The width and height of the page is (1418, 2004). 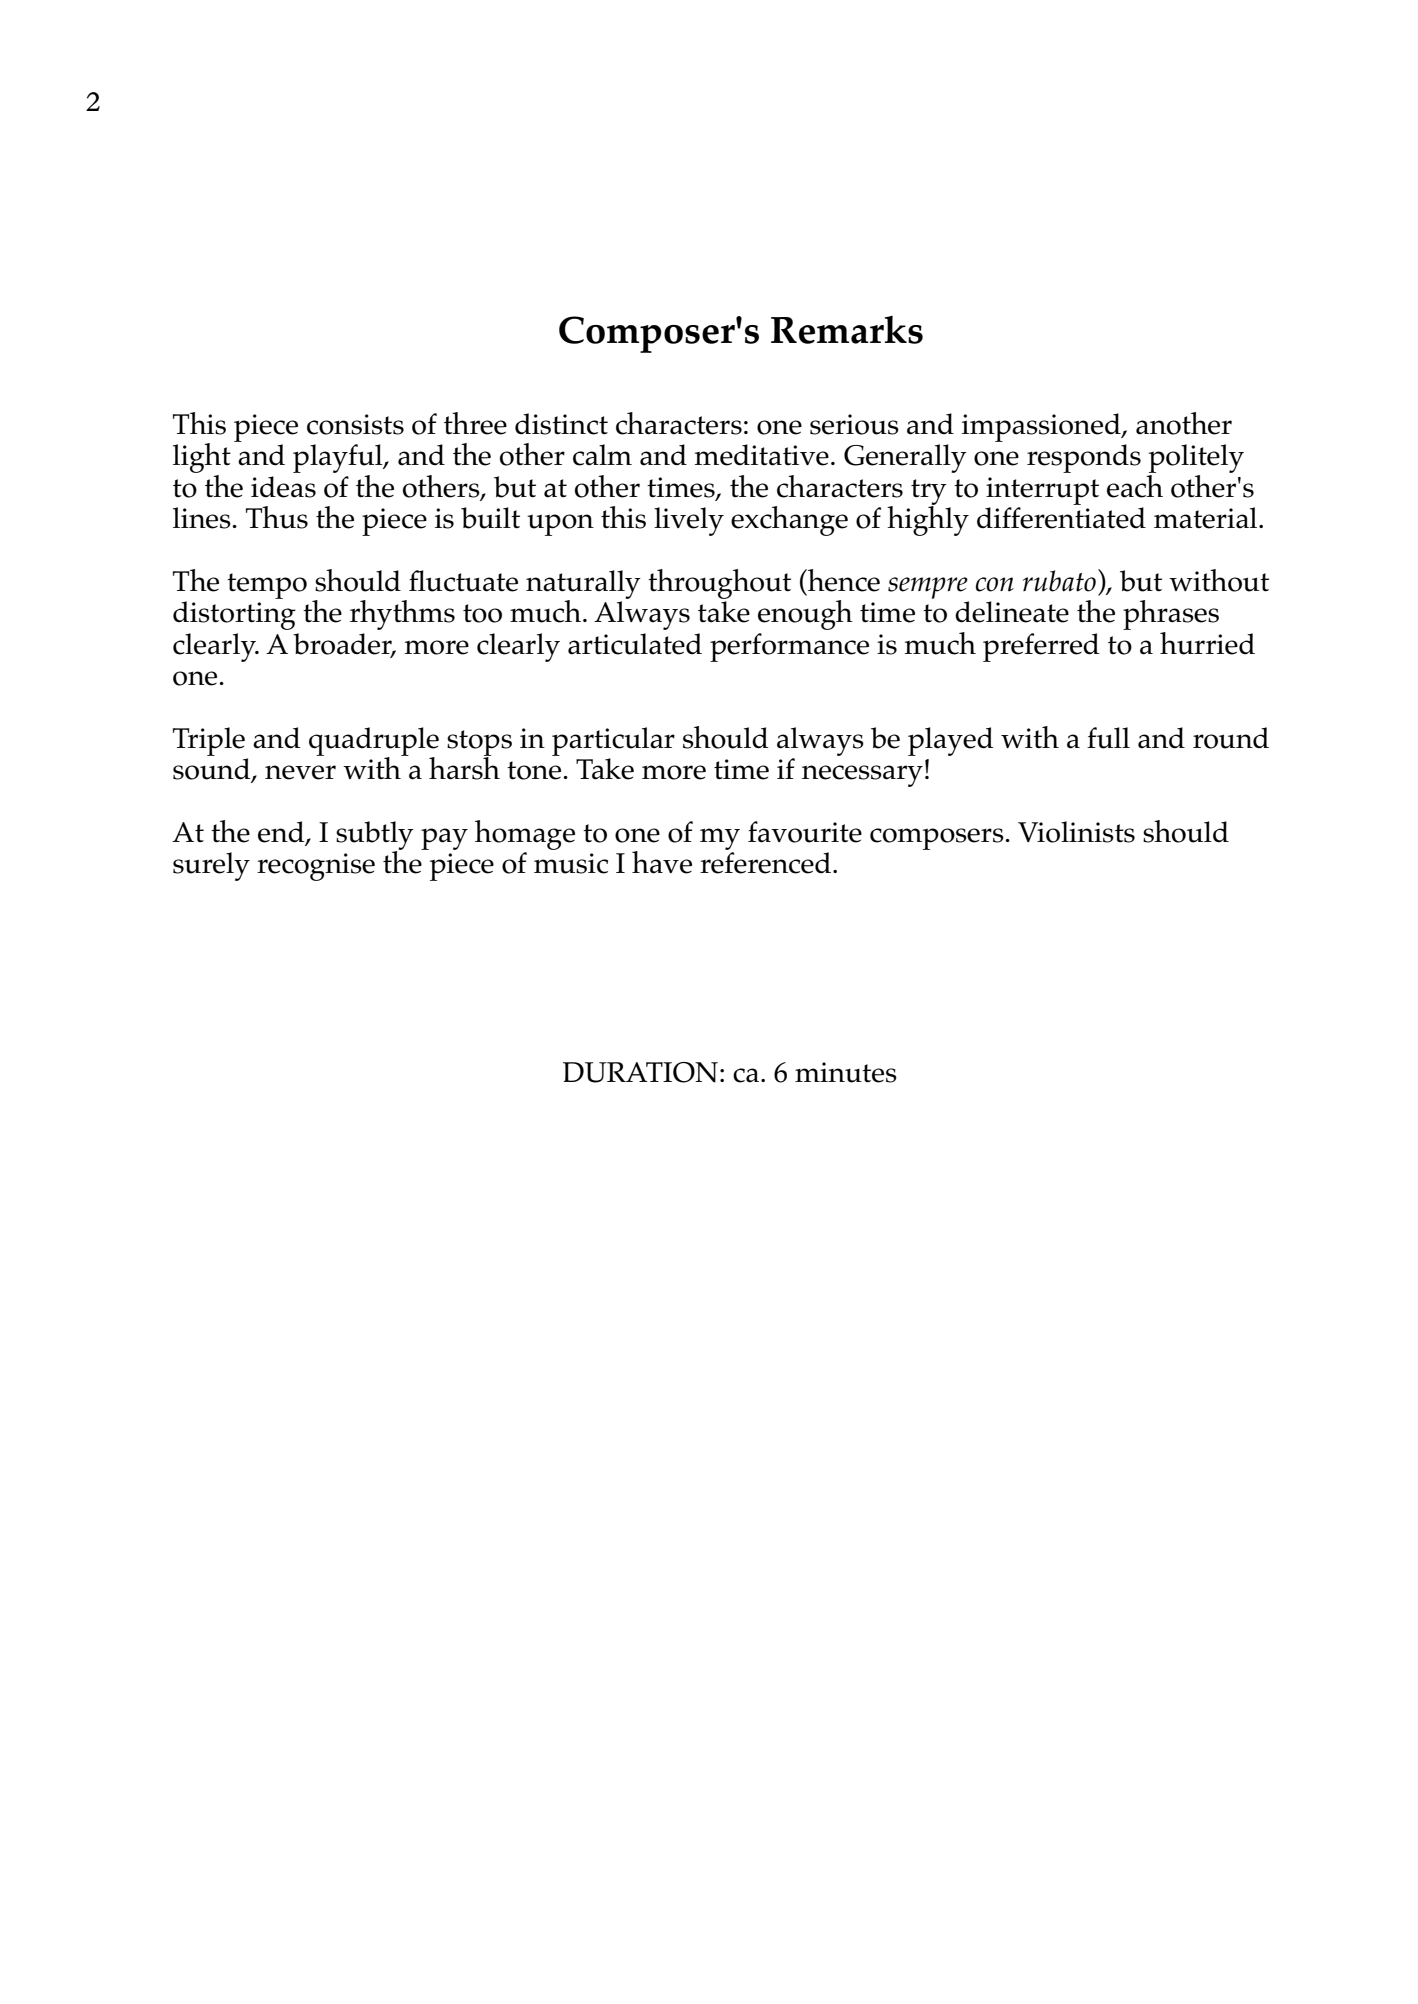 I want to click on rubato, so click(x=1059, y=581).
